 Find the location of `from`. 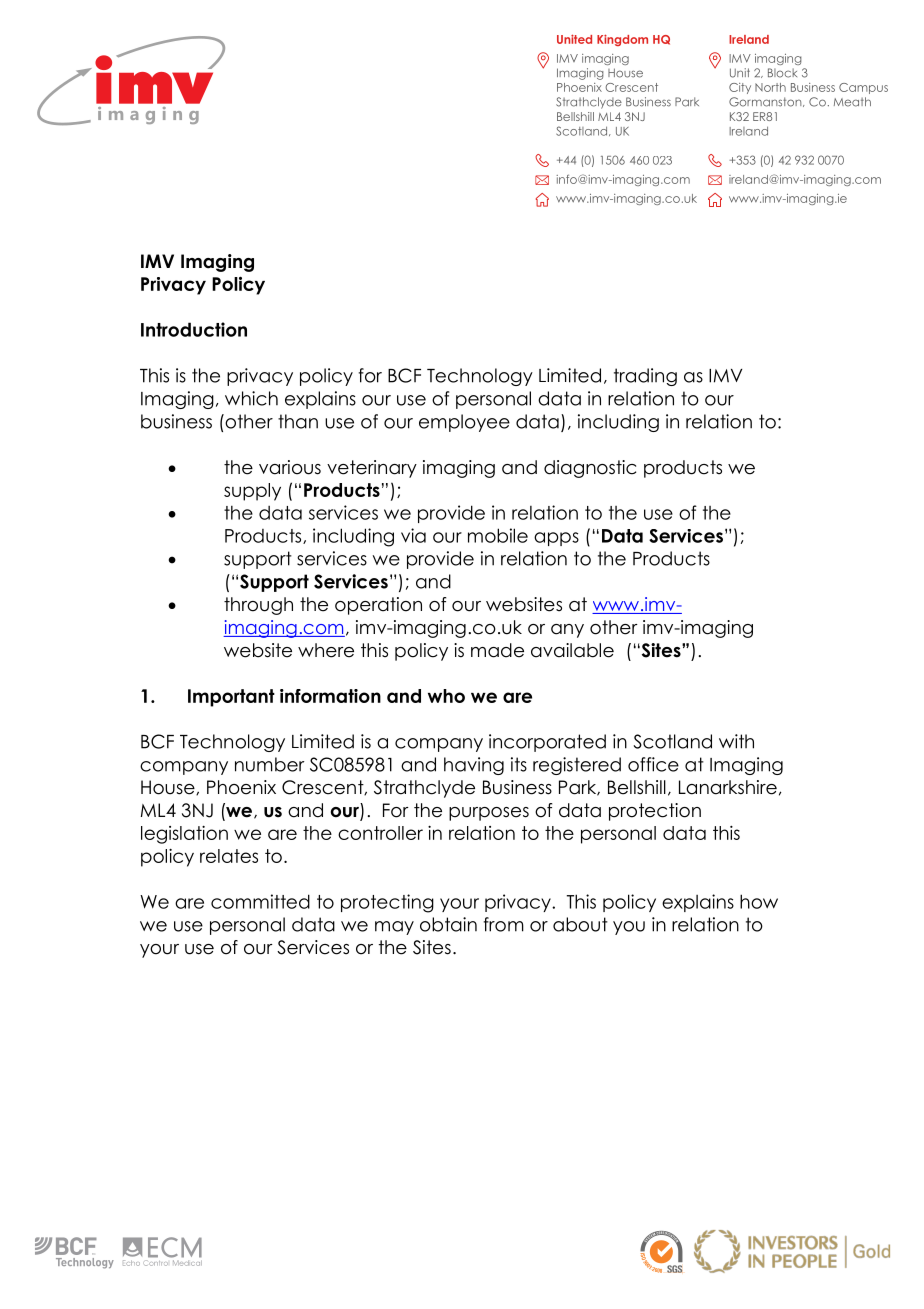

from is located at coordinates (504, 924).
